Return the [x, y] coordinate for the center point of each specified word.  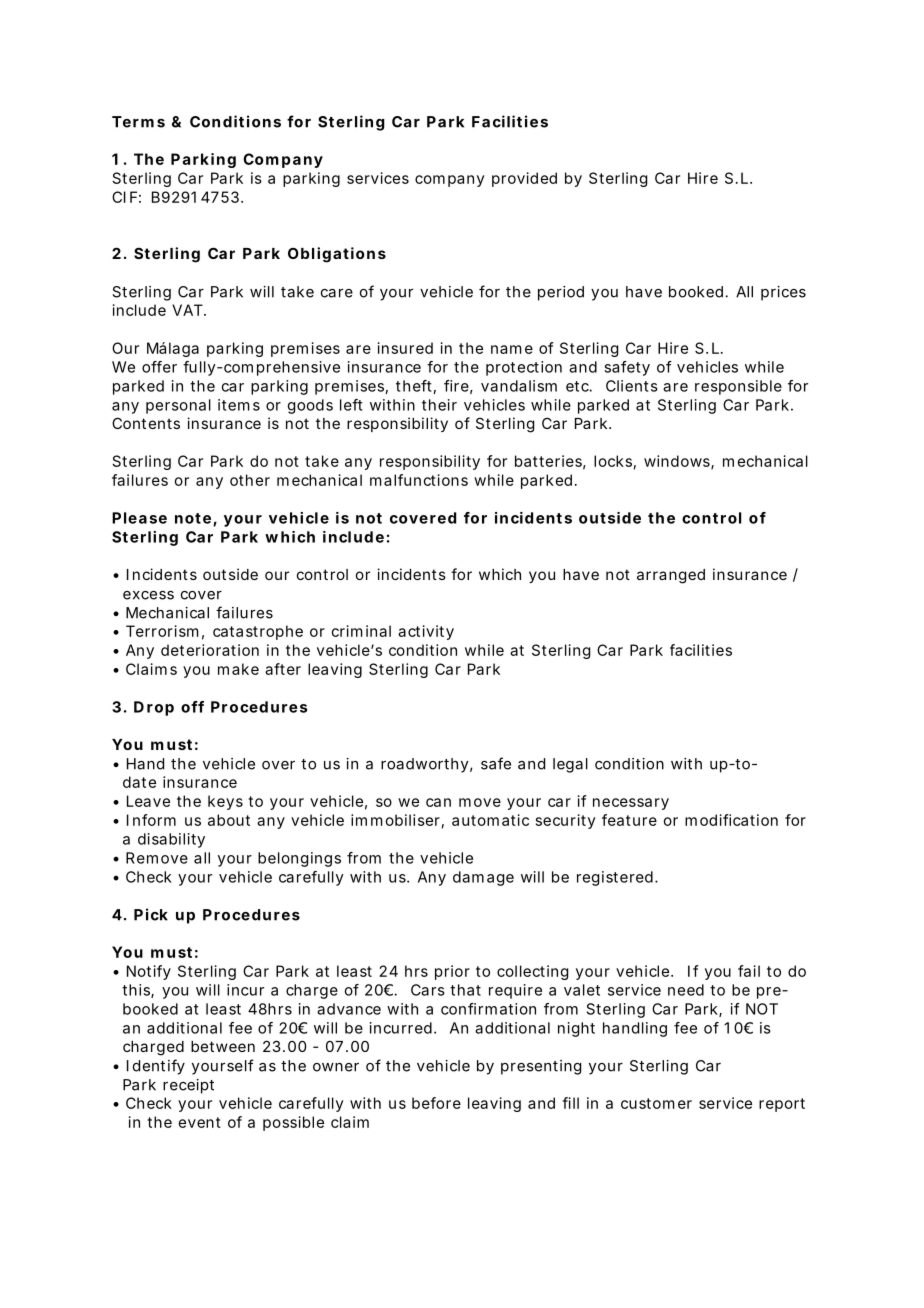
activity [426, 632]
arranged [671, 576]
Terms [138, 122]
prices [783, 293]
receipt [188, 1086]
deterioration [210, 650]
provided [524, 179]
